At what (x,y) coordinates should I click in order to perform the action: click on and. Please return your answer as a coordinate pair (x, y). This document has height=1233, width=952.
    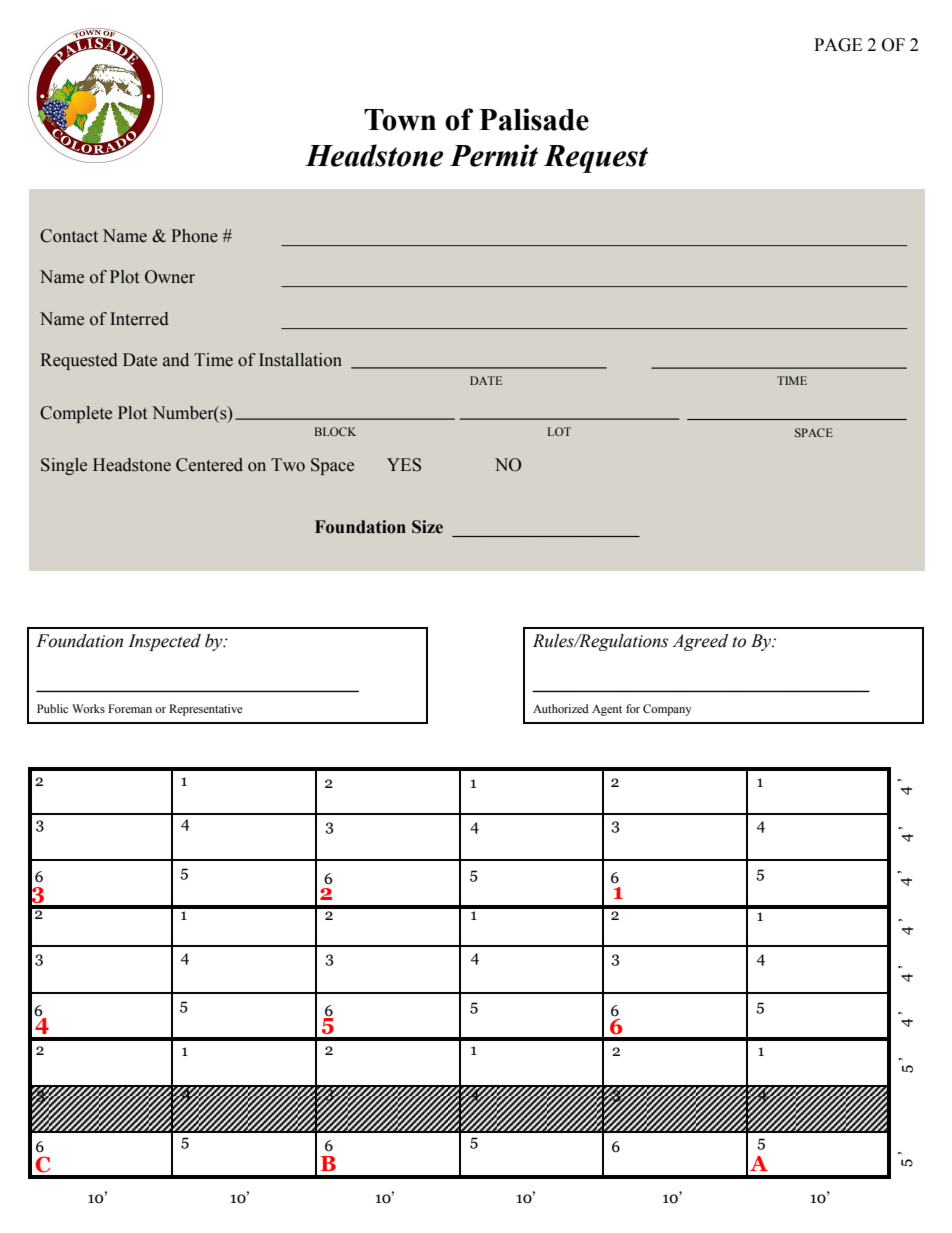
    Looking at the image, I should click on (176, 360).
